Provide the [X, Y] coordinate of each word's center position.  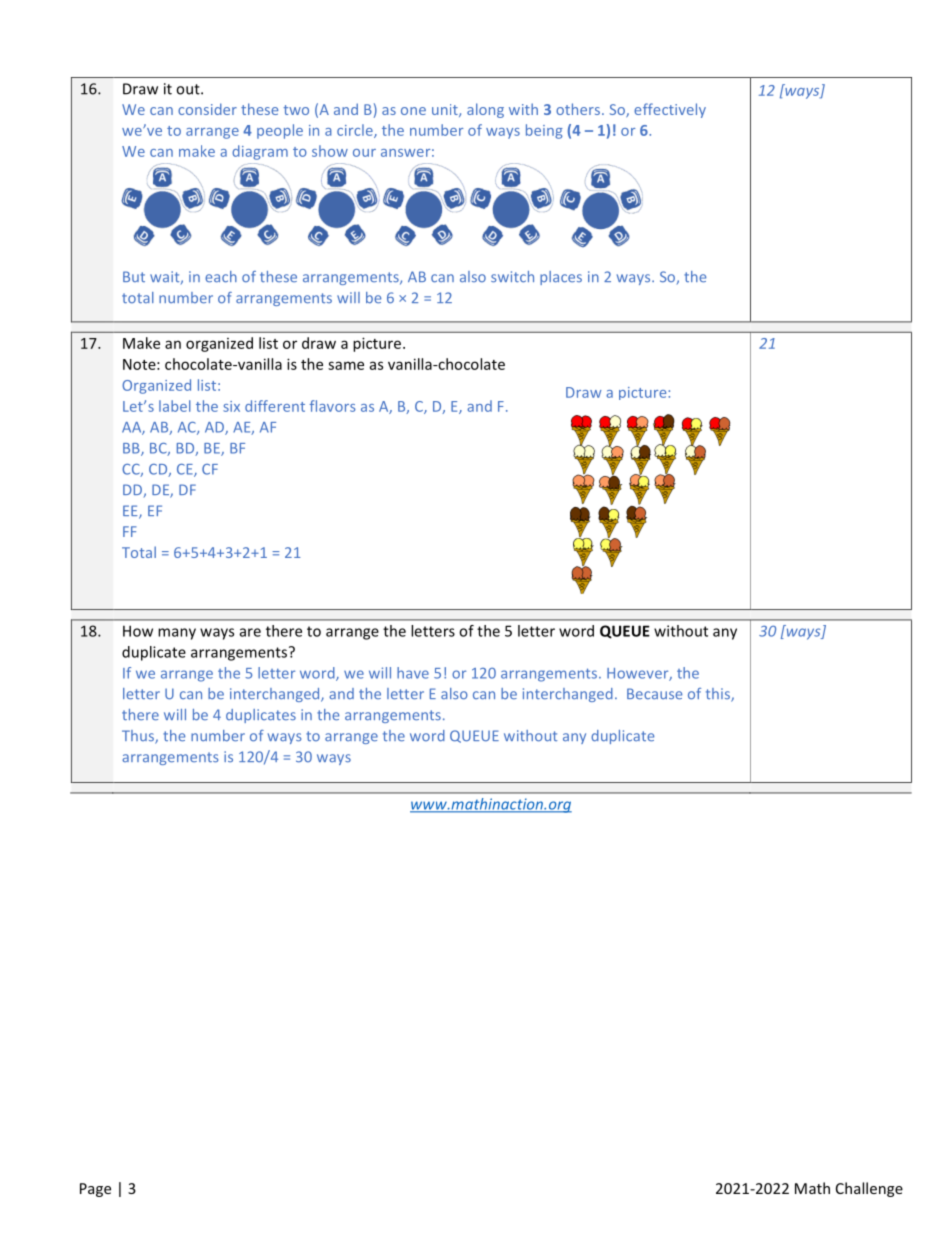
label [175, 406]
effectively [670, 110]
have [413, 673]
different [275, 406]
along [485, 110]
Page [95, 1190]
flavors [332, 406]
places [561, 278]
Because [654, 694]
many [177, 634]
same [346, 365]
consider [207, 109]
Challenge [869, 1189]
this [719, 695]
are [250, 632]
